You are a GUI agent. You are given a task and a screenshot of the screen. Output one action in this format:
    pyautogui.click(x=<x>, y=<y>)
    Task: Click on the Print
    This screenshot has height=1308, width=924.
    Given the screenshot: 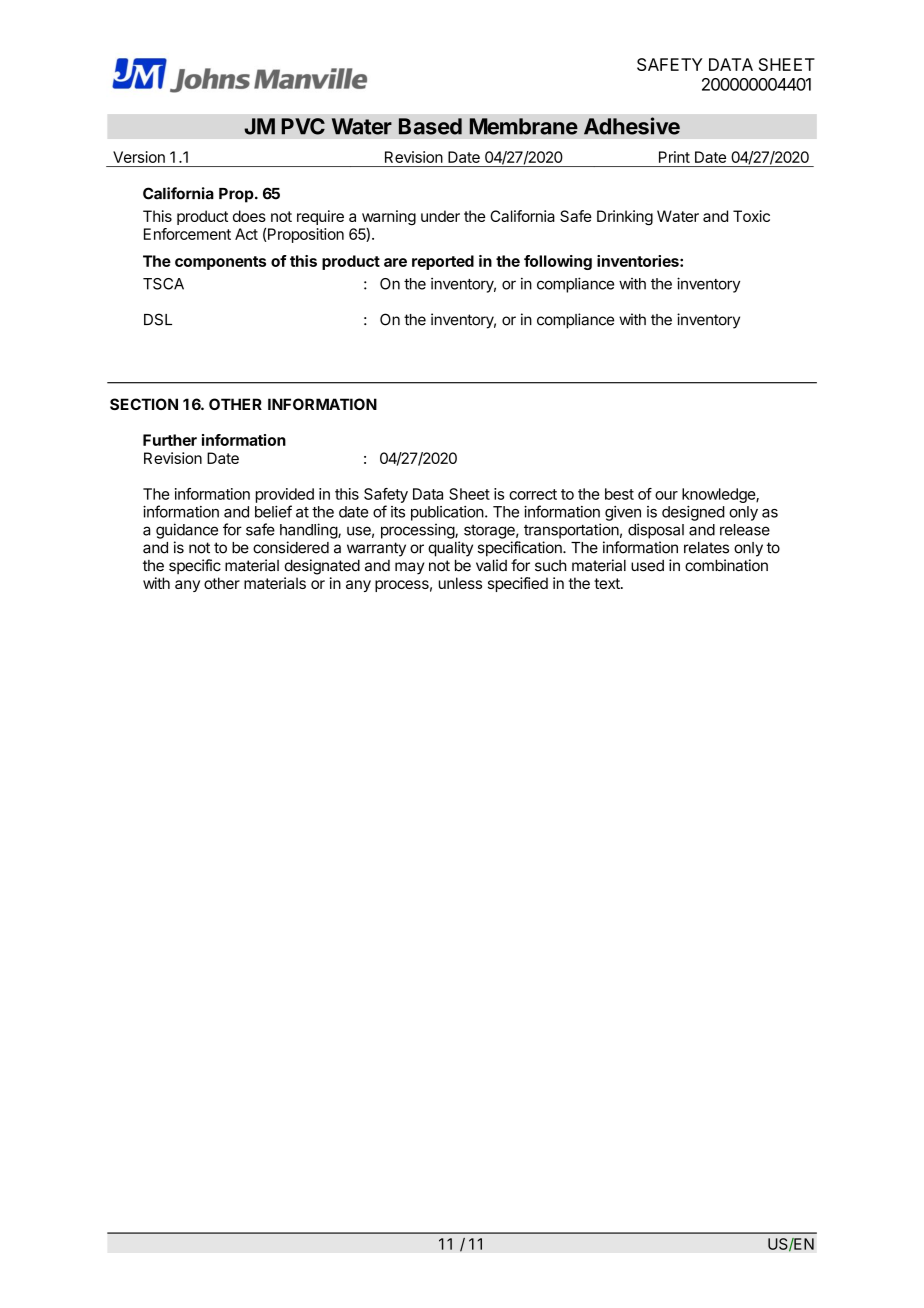 What is the action you would take?
    pyautogui.click(x=674, y=157)
